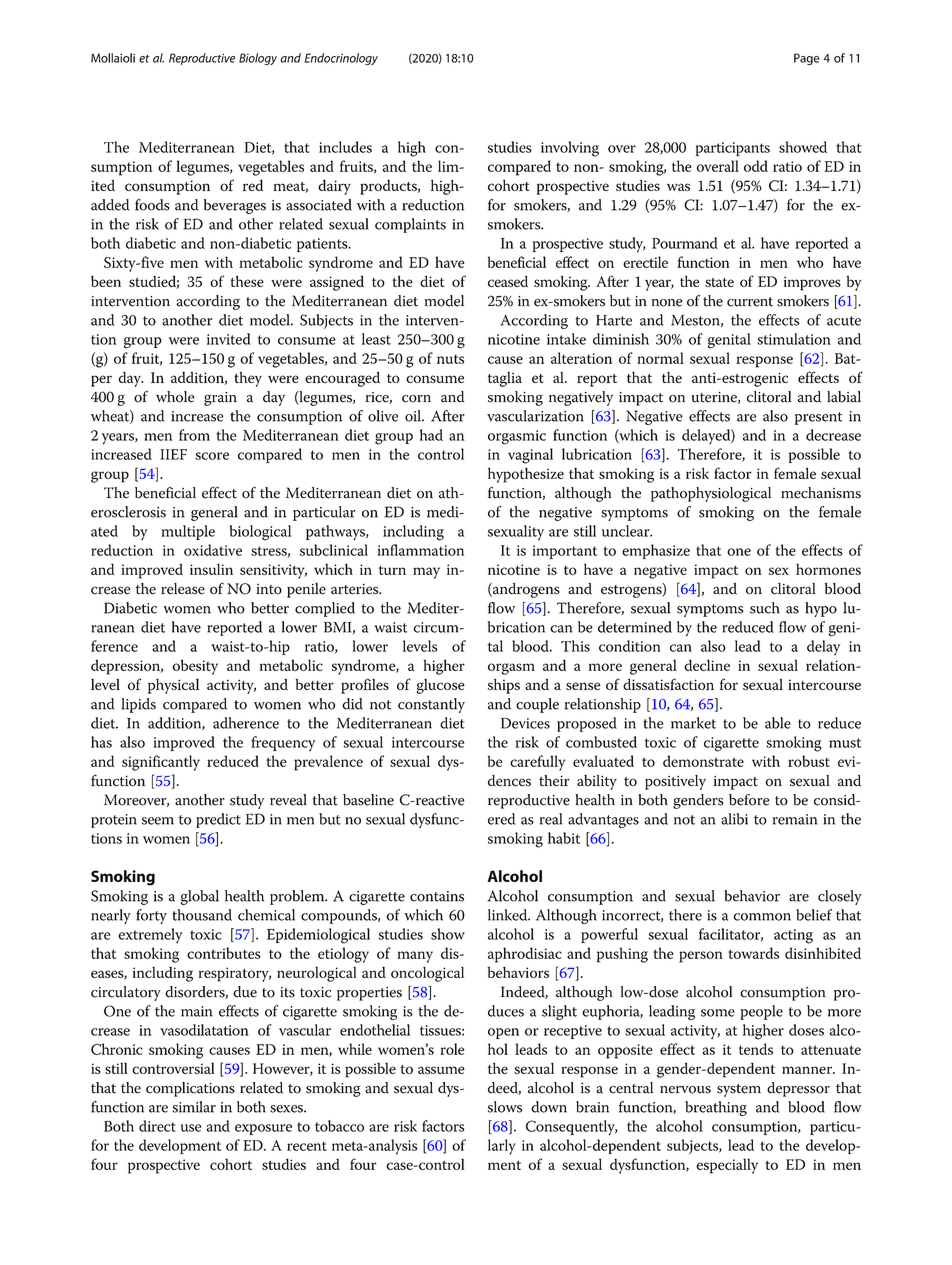  What do you see at coordinates (818, 418) in the image?
I see `present` at bounding box center [818, 418].
